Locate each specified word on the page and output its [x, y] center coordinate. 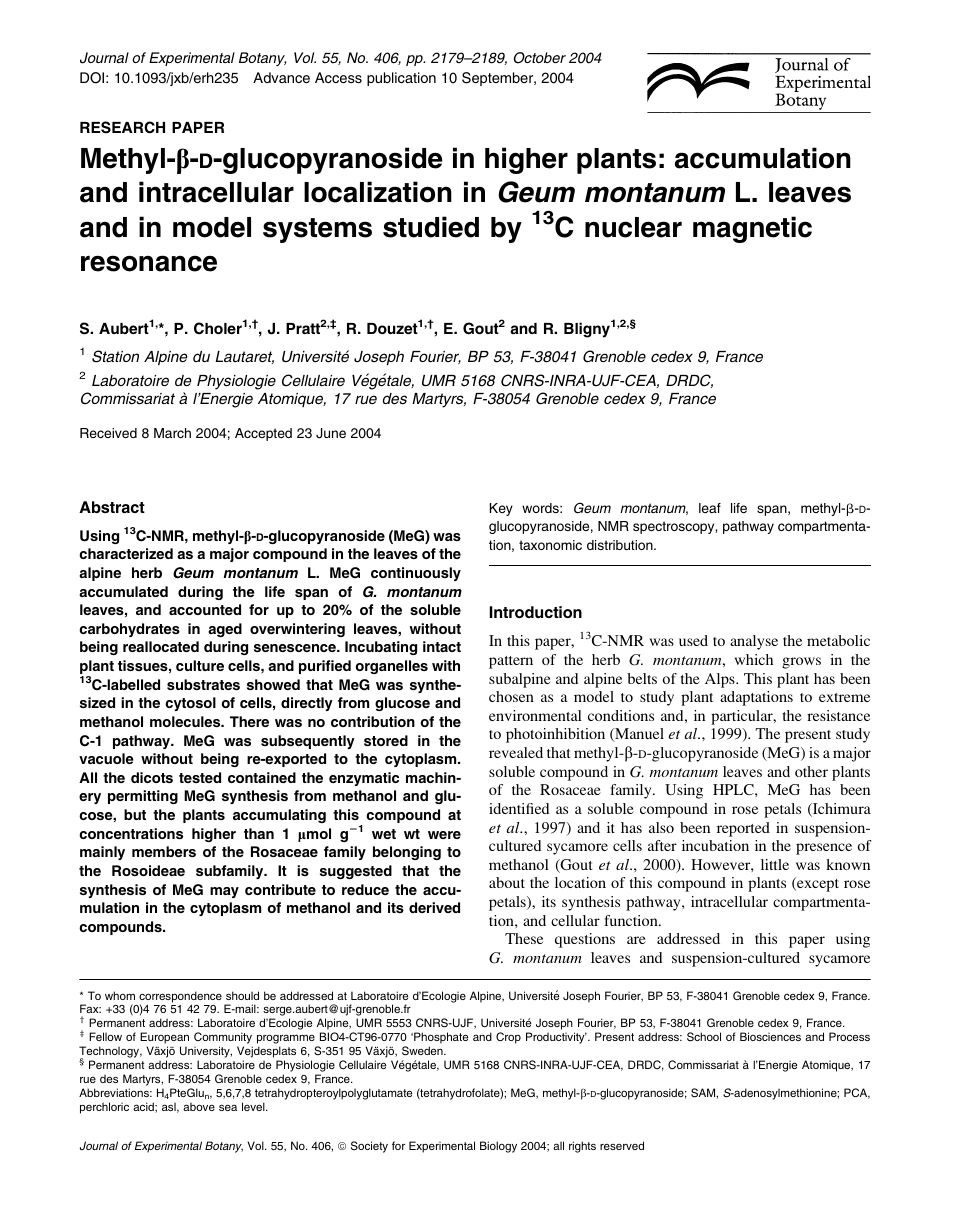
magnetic [752, 229]
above [199, 1106]
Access [338, 77]
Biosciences [770, 1036]
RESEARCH [122, 127]
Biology [498, 1147]
